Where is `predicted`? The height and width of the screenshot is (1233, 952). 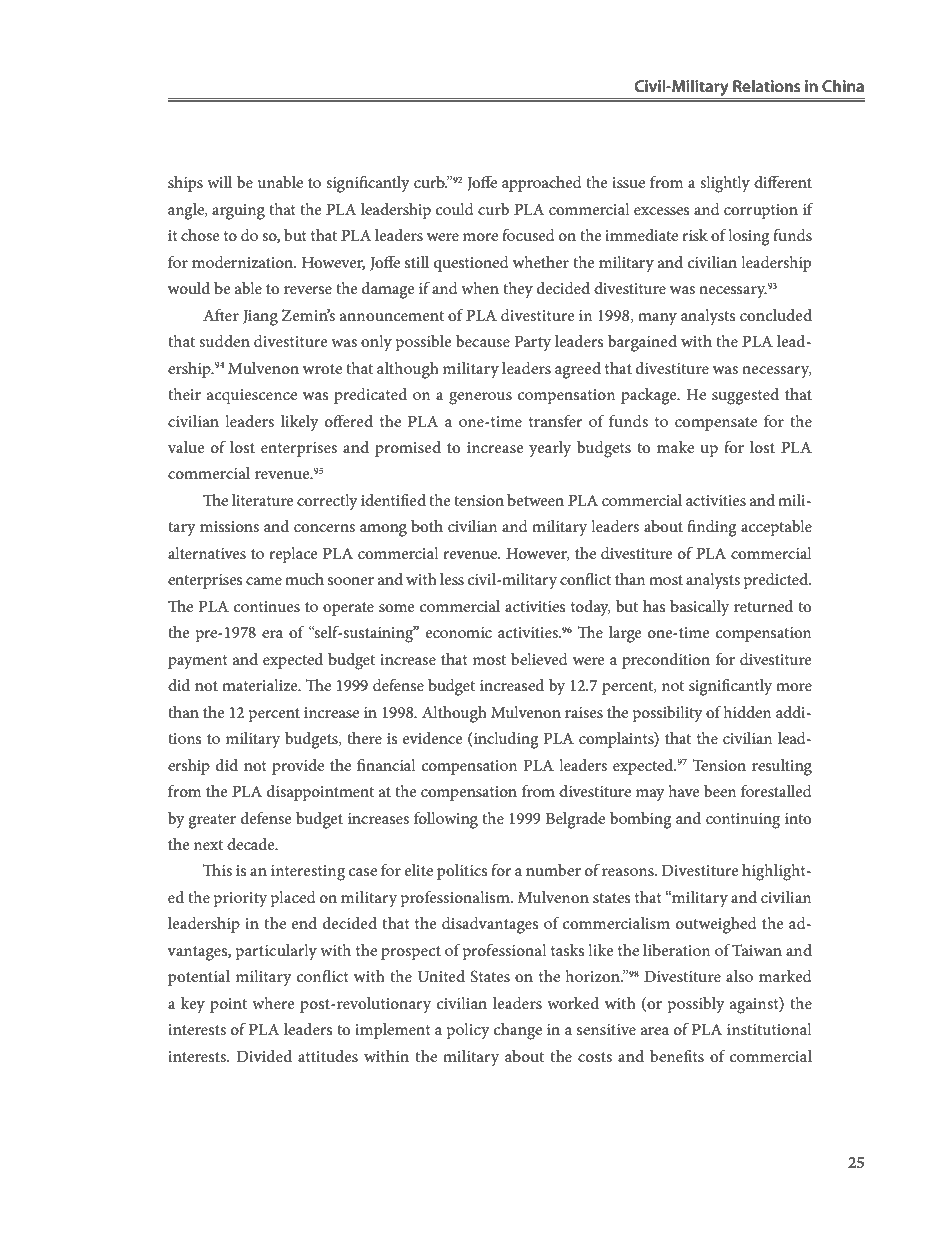
predicted is located at coordinates (777, 581).
